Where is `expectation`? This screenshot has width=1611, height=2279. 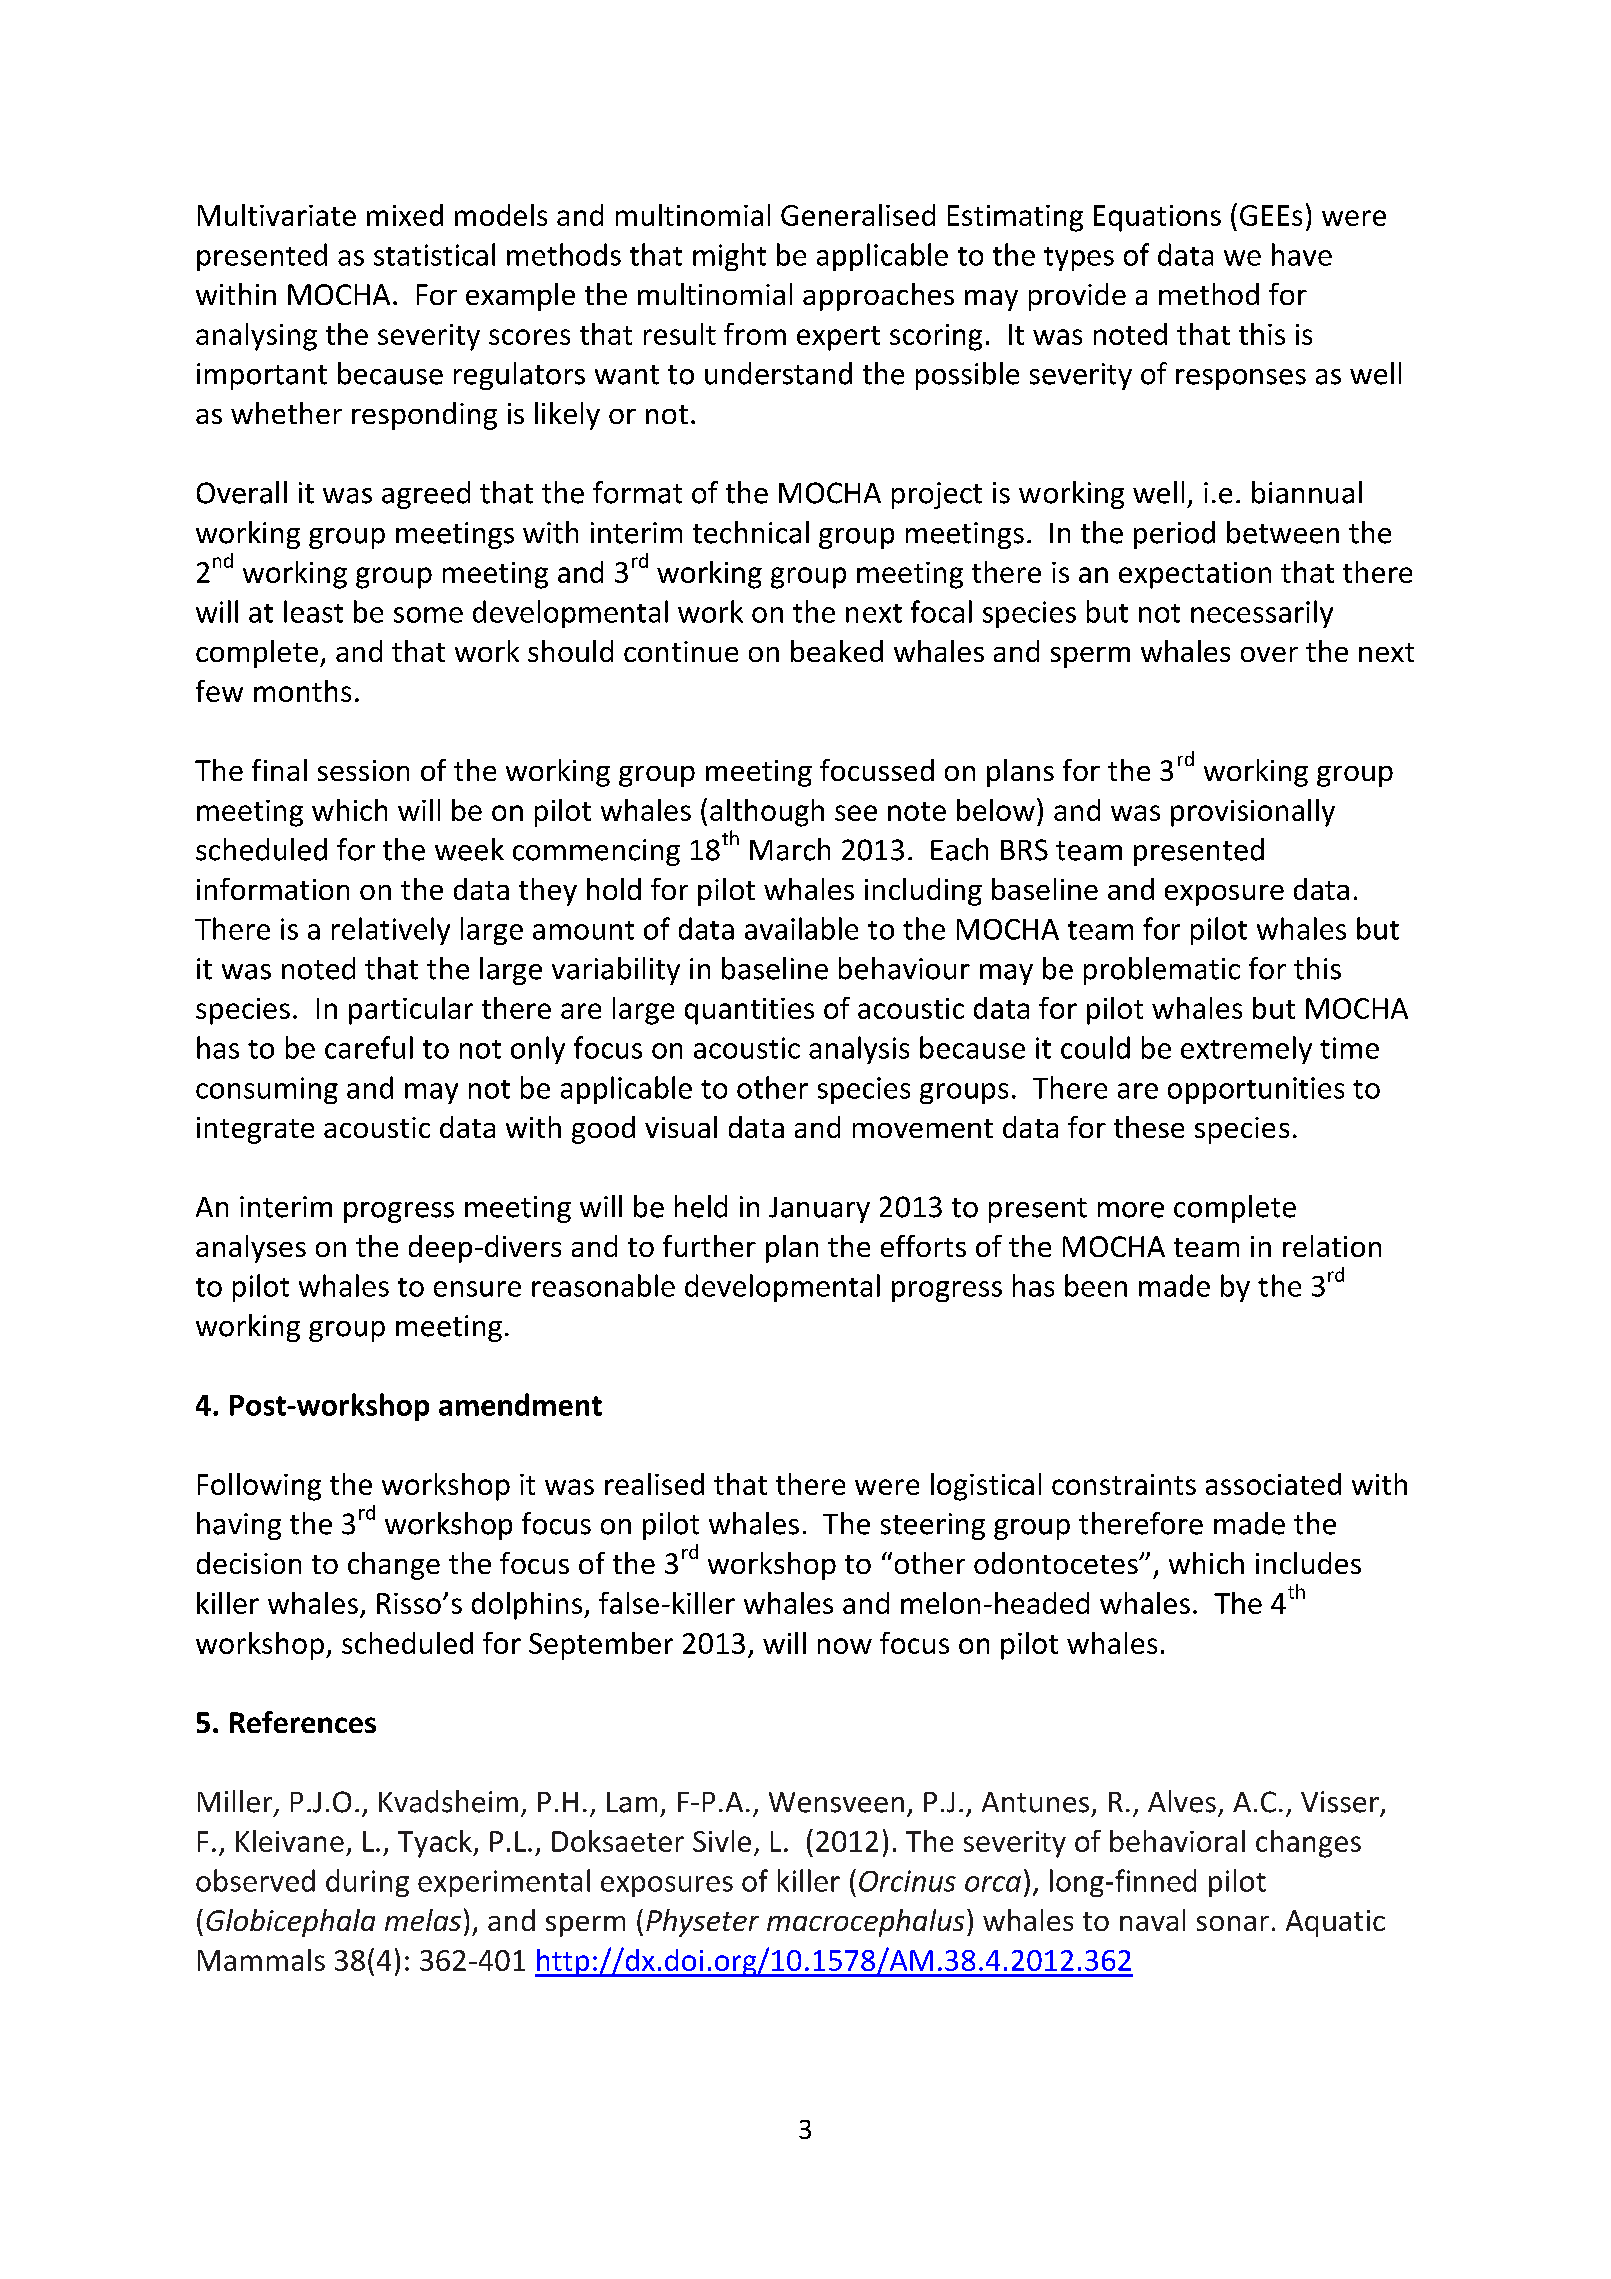 expectation is located at coordinates (1195, 575).
